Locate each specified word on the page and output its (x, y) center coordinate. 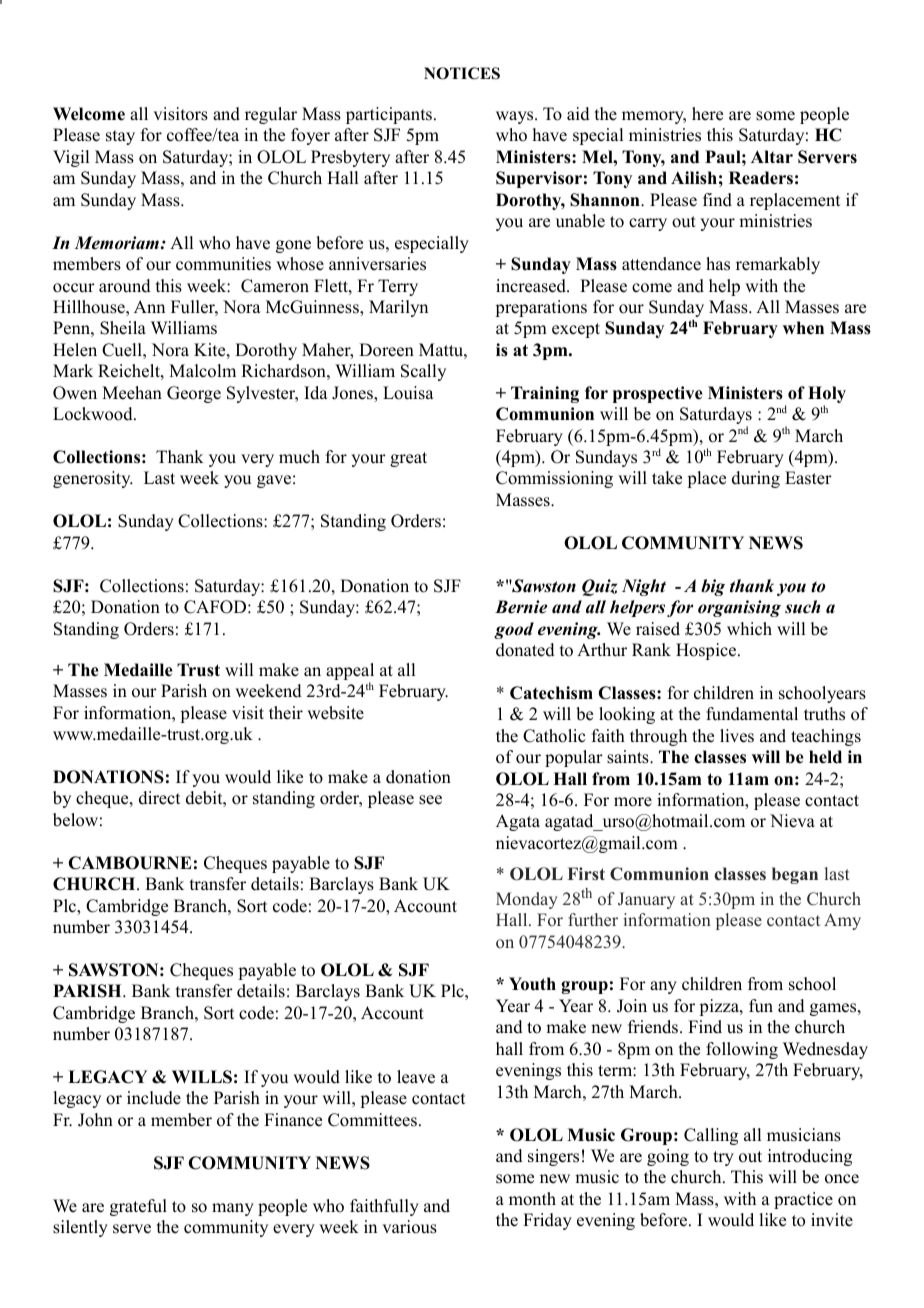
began (795, 875)
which (749, 629)
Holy (827, 396)
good (514, 630)
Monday (527, 900)
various (409, 1227)
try (723, 1158)
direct (159, 798)
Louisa (408, 393)
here (707, 114)
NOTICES (462, 73)
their (286, 713)
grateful (138, 1207)
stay (120, 137)
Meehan (132, 393)
